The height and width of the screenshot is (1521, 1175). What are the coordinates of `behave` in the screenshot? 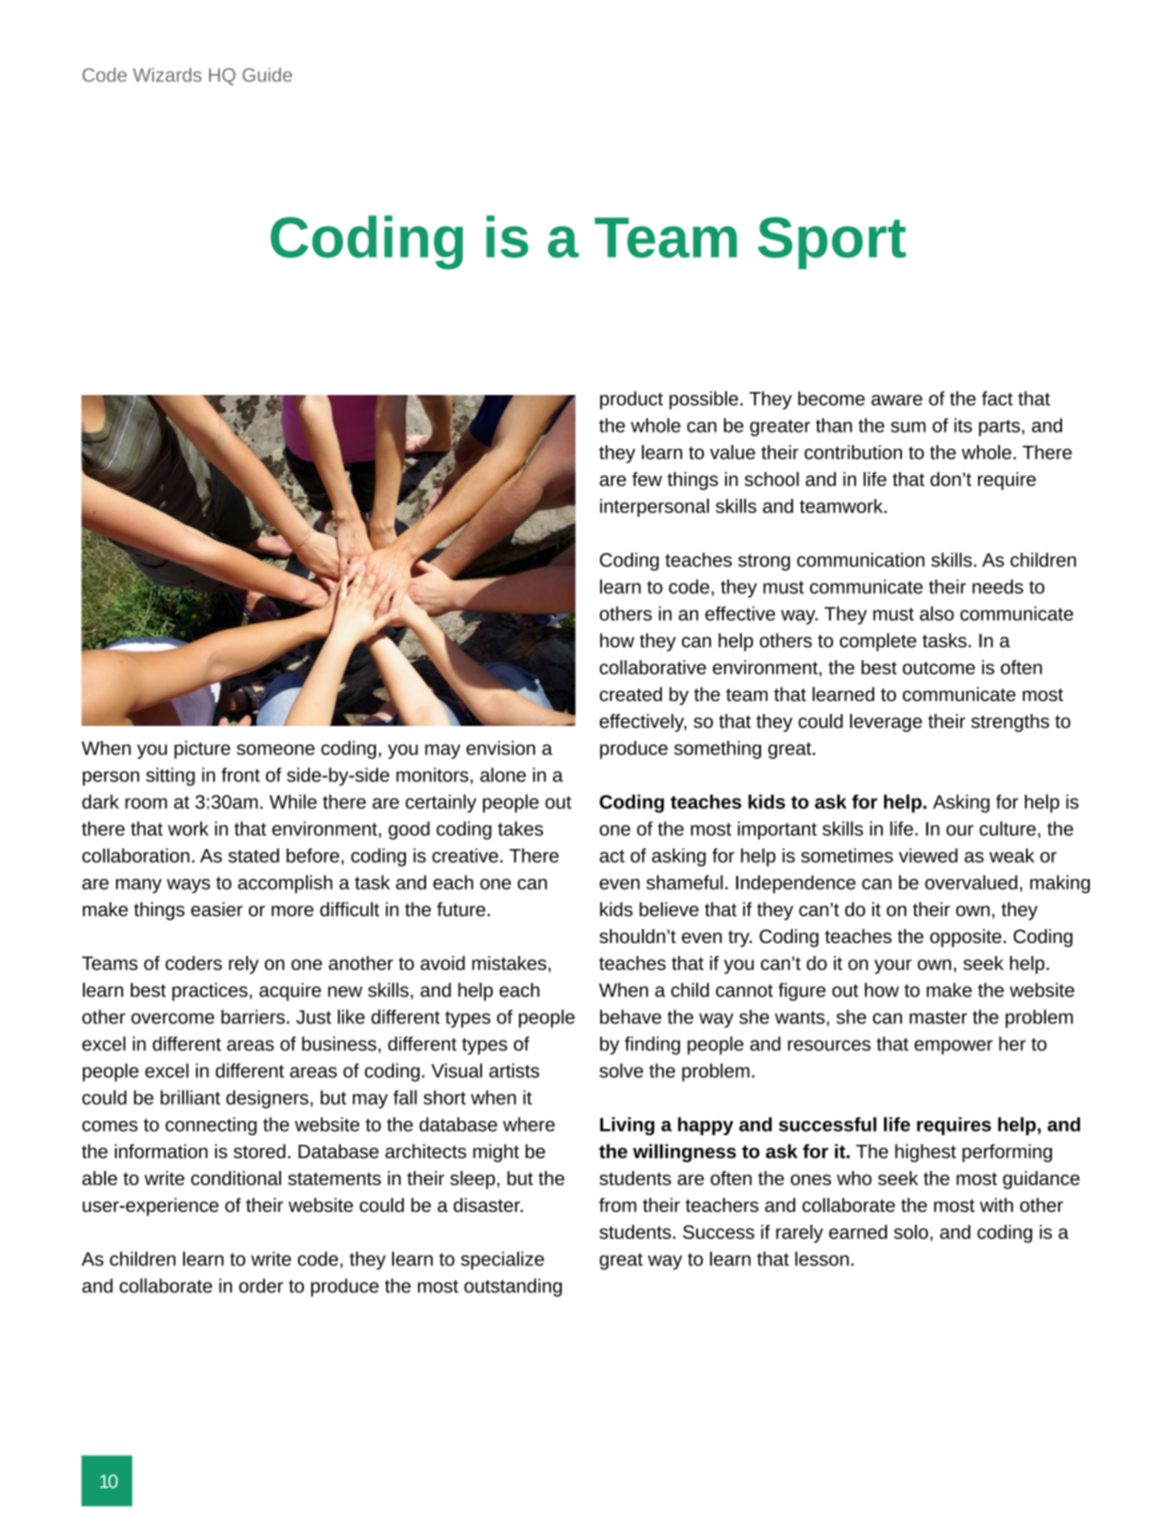 It's located at (630, 1016).
